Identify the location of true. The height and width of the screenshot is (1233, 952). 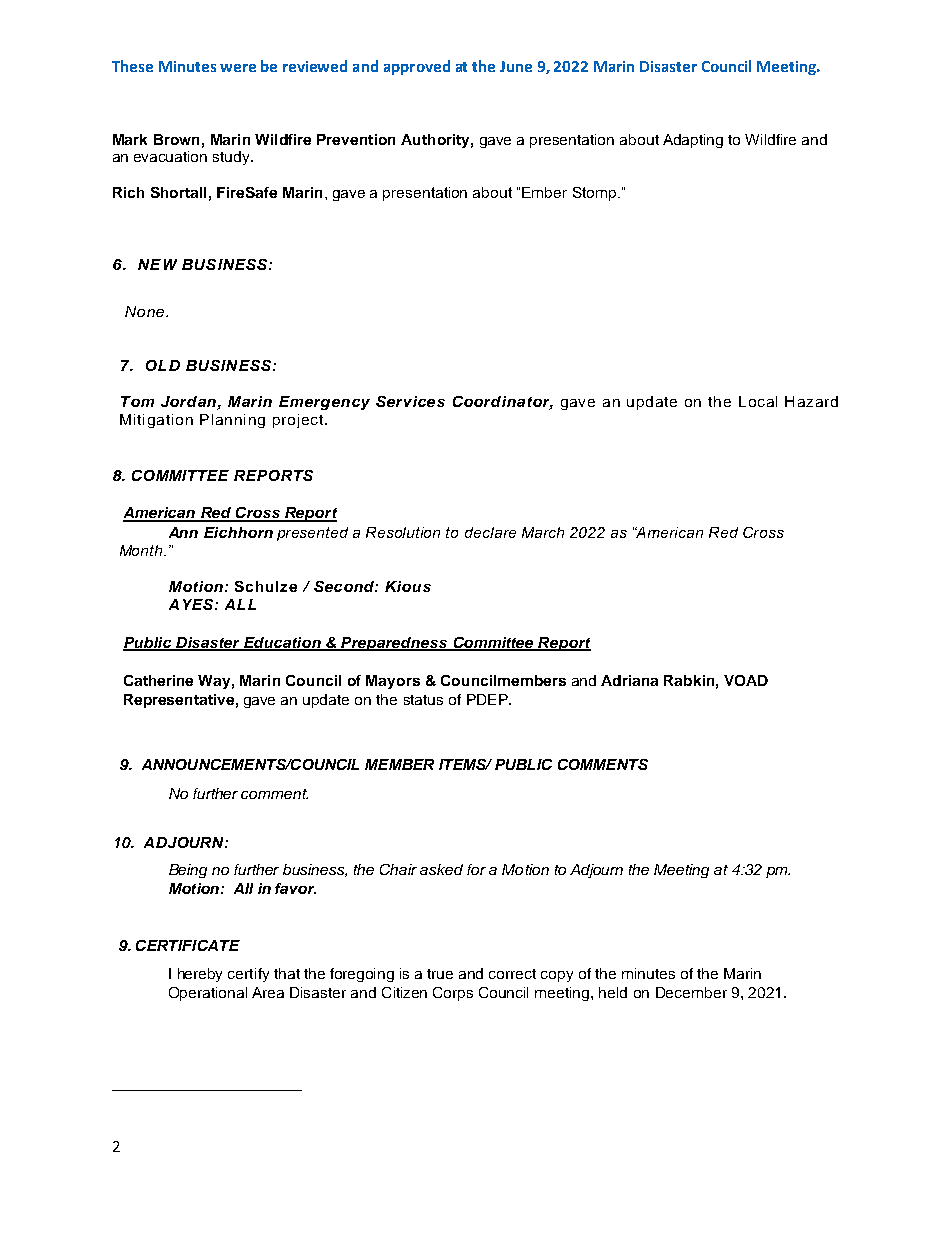
(440, 974).
